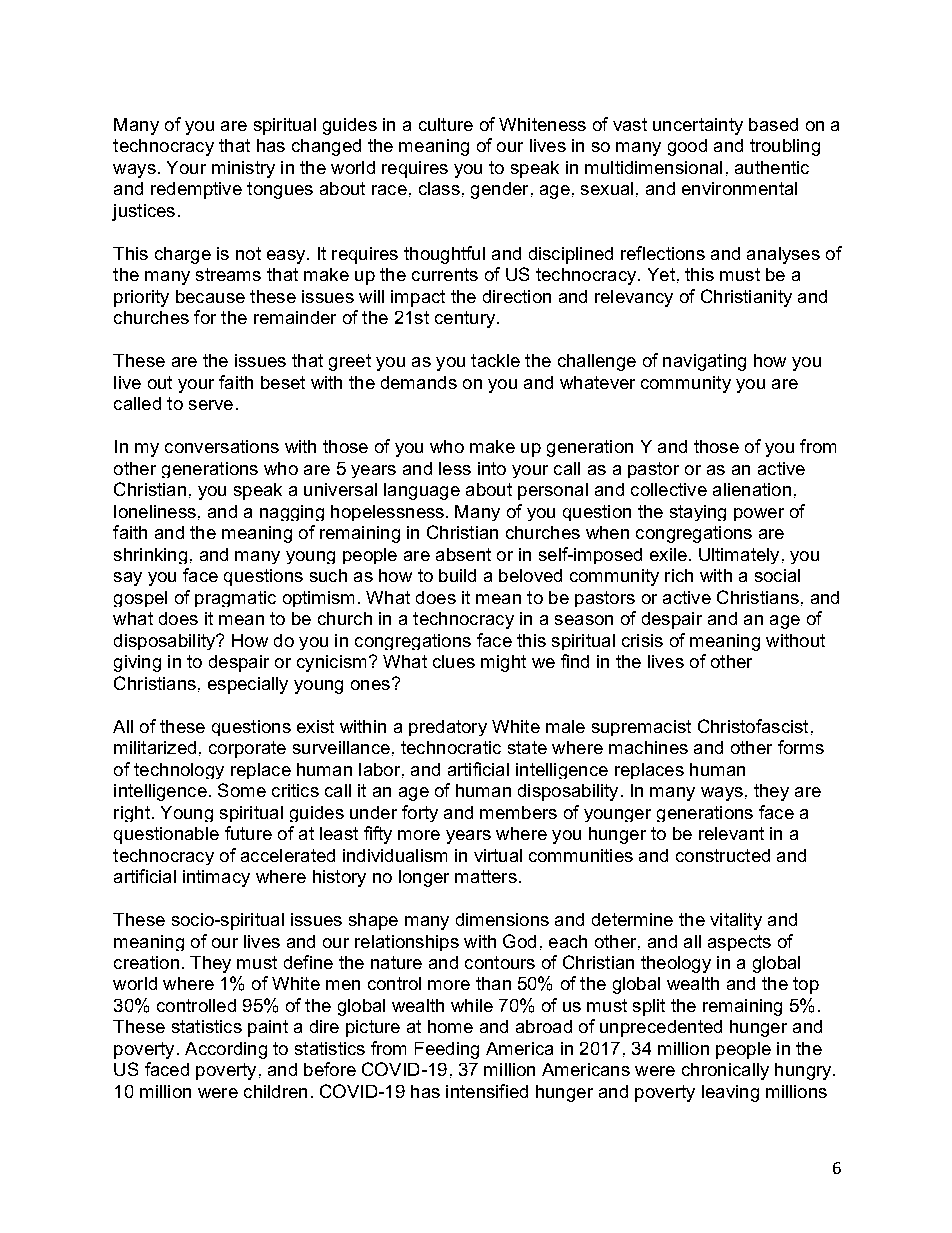 The width and height of the image is (952, 1233). What do you see at coordinates (730, 1093) in the image?
I see `leaving` at bounding box center [730, 1093].
